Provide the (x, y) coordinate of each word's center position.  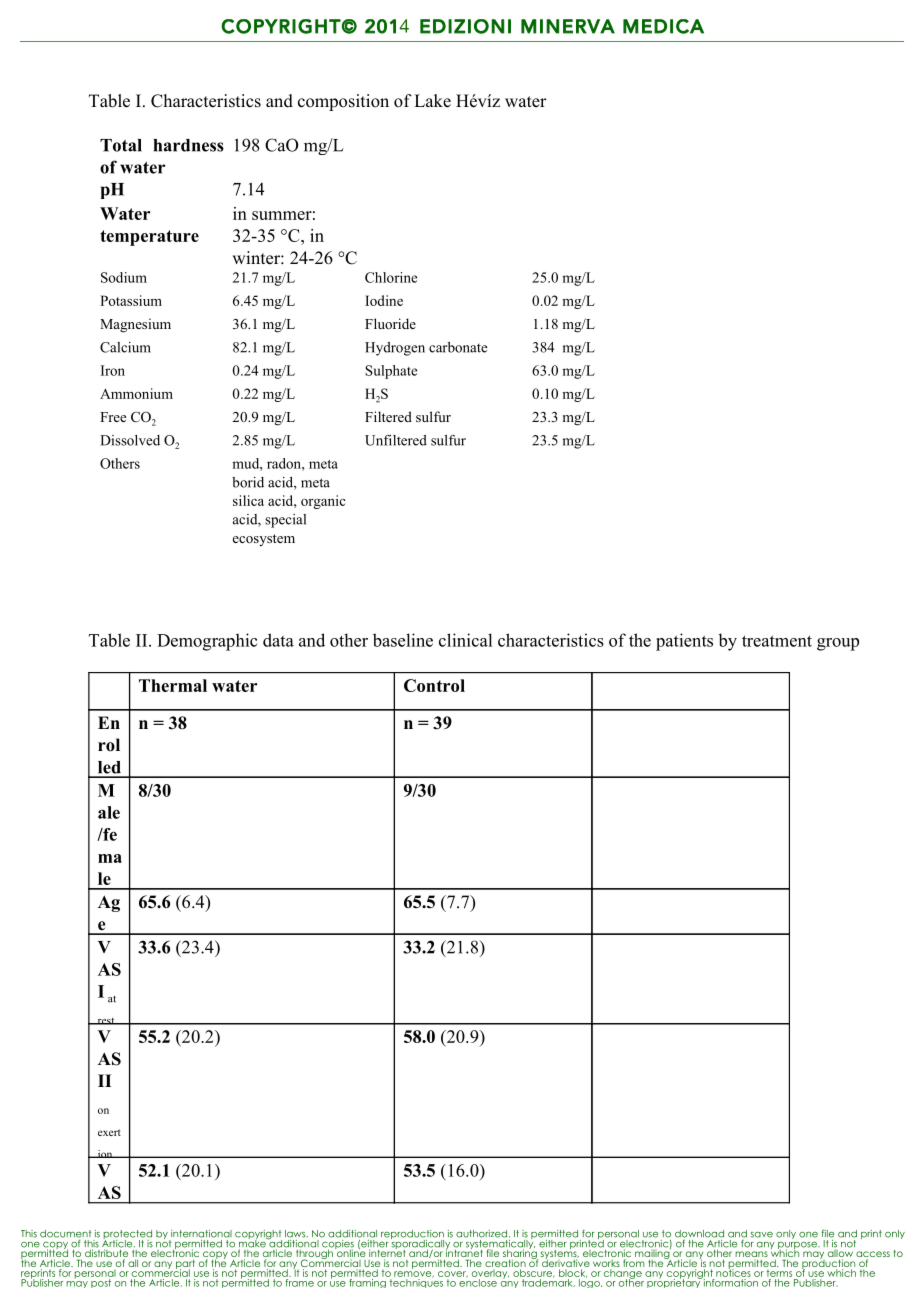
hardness (188, 145)
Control (434, 685)
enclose (478, 1282)
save (761, 1235)
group (838, 644)
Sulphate (391, 372)
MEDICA (663, 26)
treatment (777, 641)
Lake (432, 101)
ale (109, 812)
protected (127, 1236)
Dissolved (130, 440)
